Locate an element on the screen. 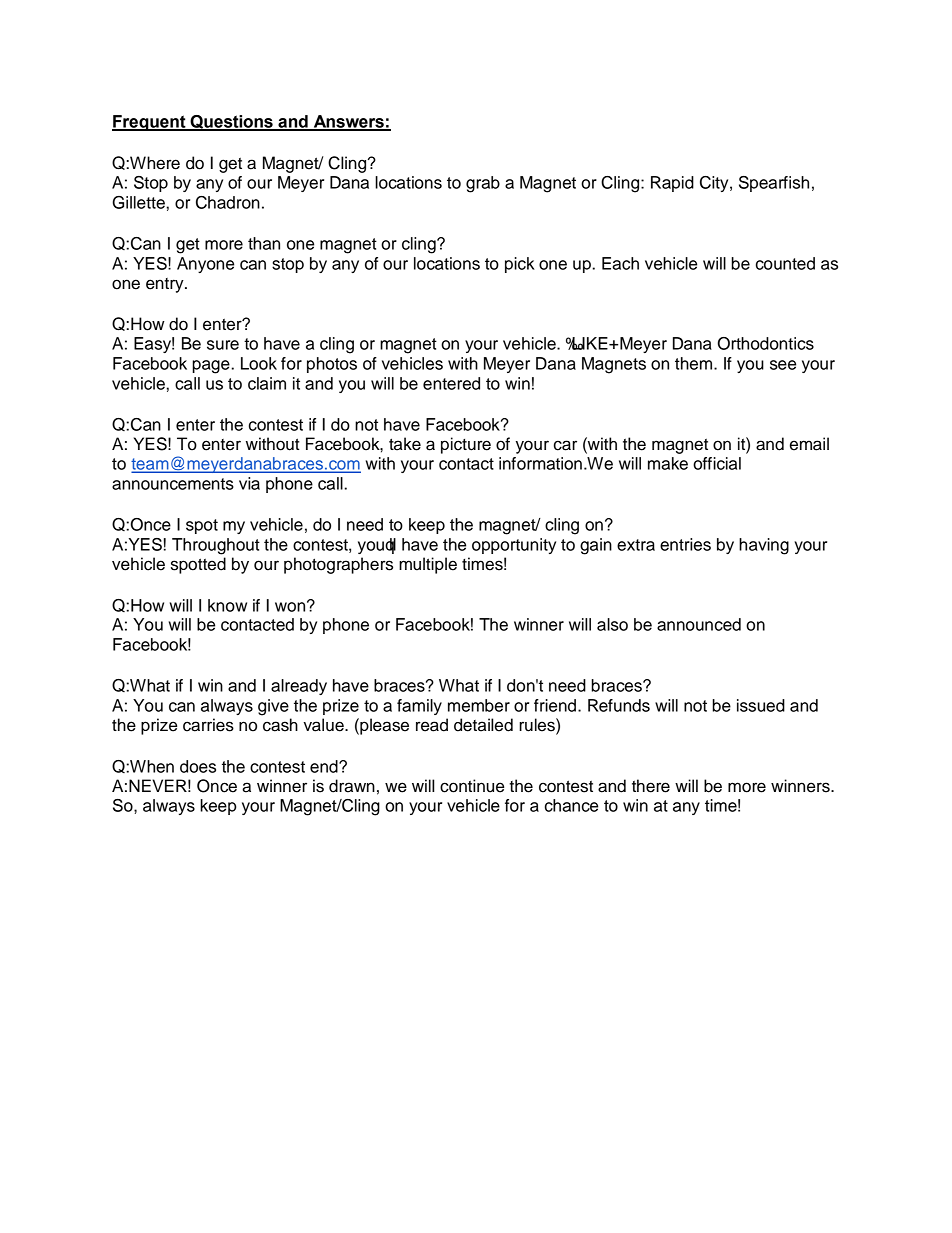 The width and height of the screenshot is (952, 1233). continue is located at coordinates (472, 786).
